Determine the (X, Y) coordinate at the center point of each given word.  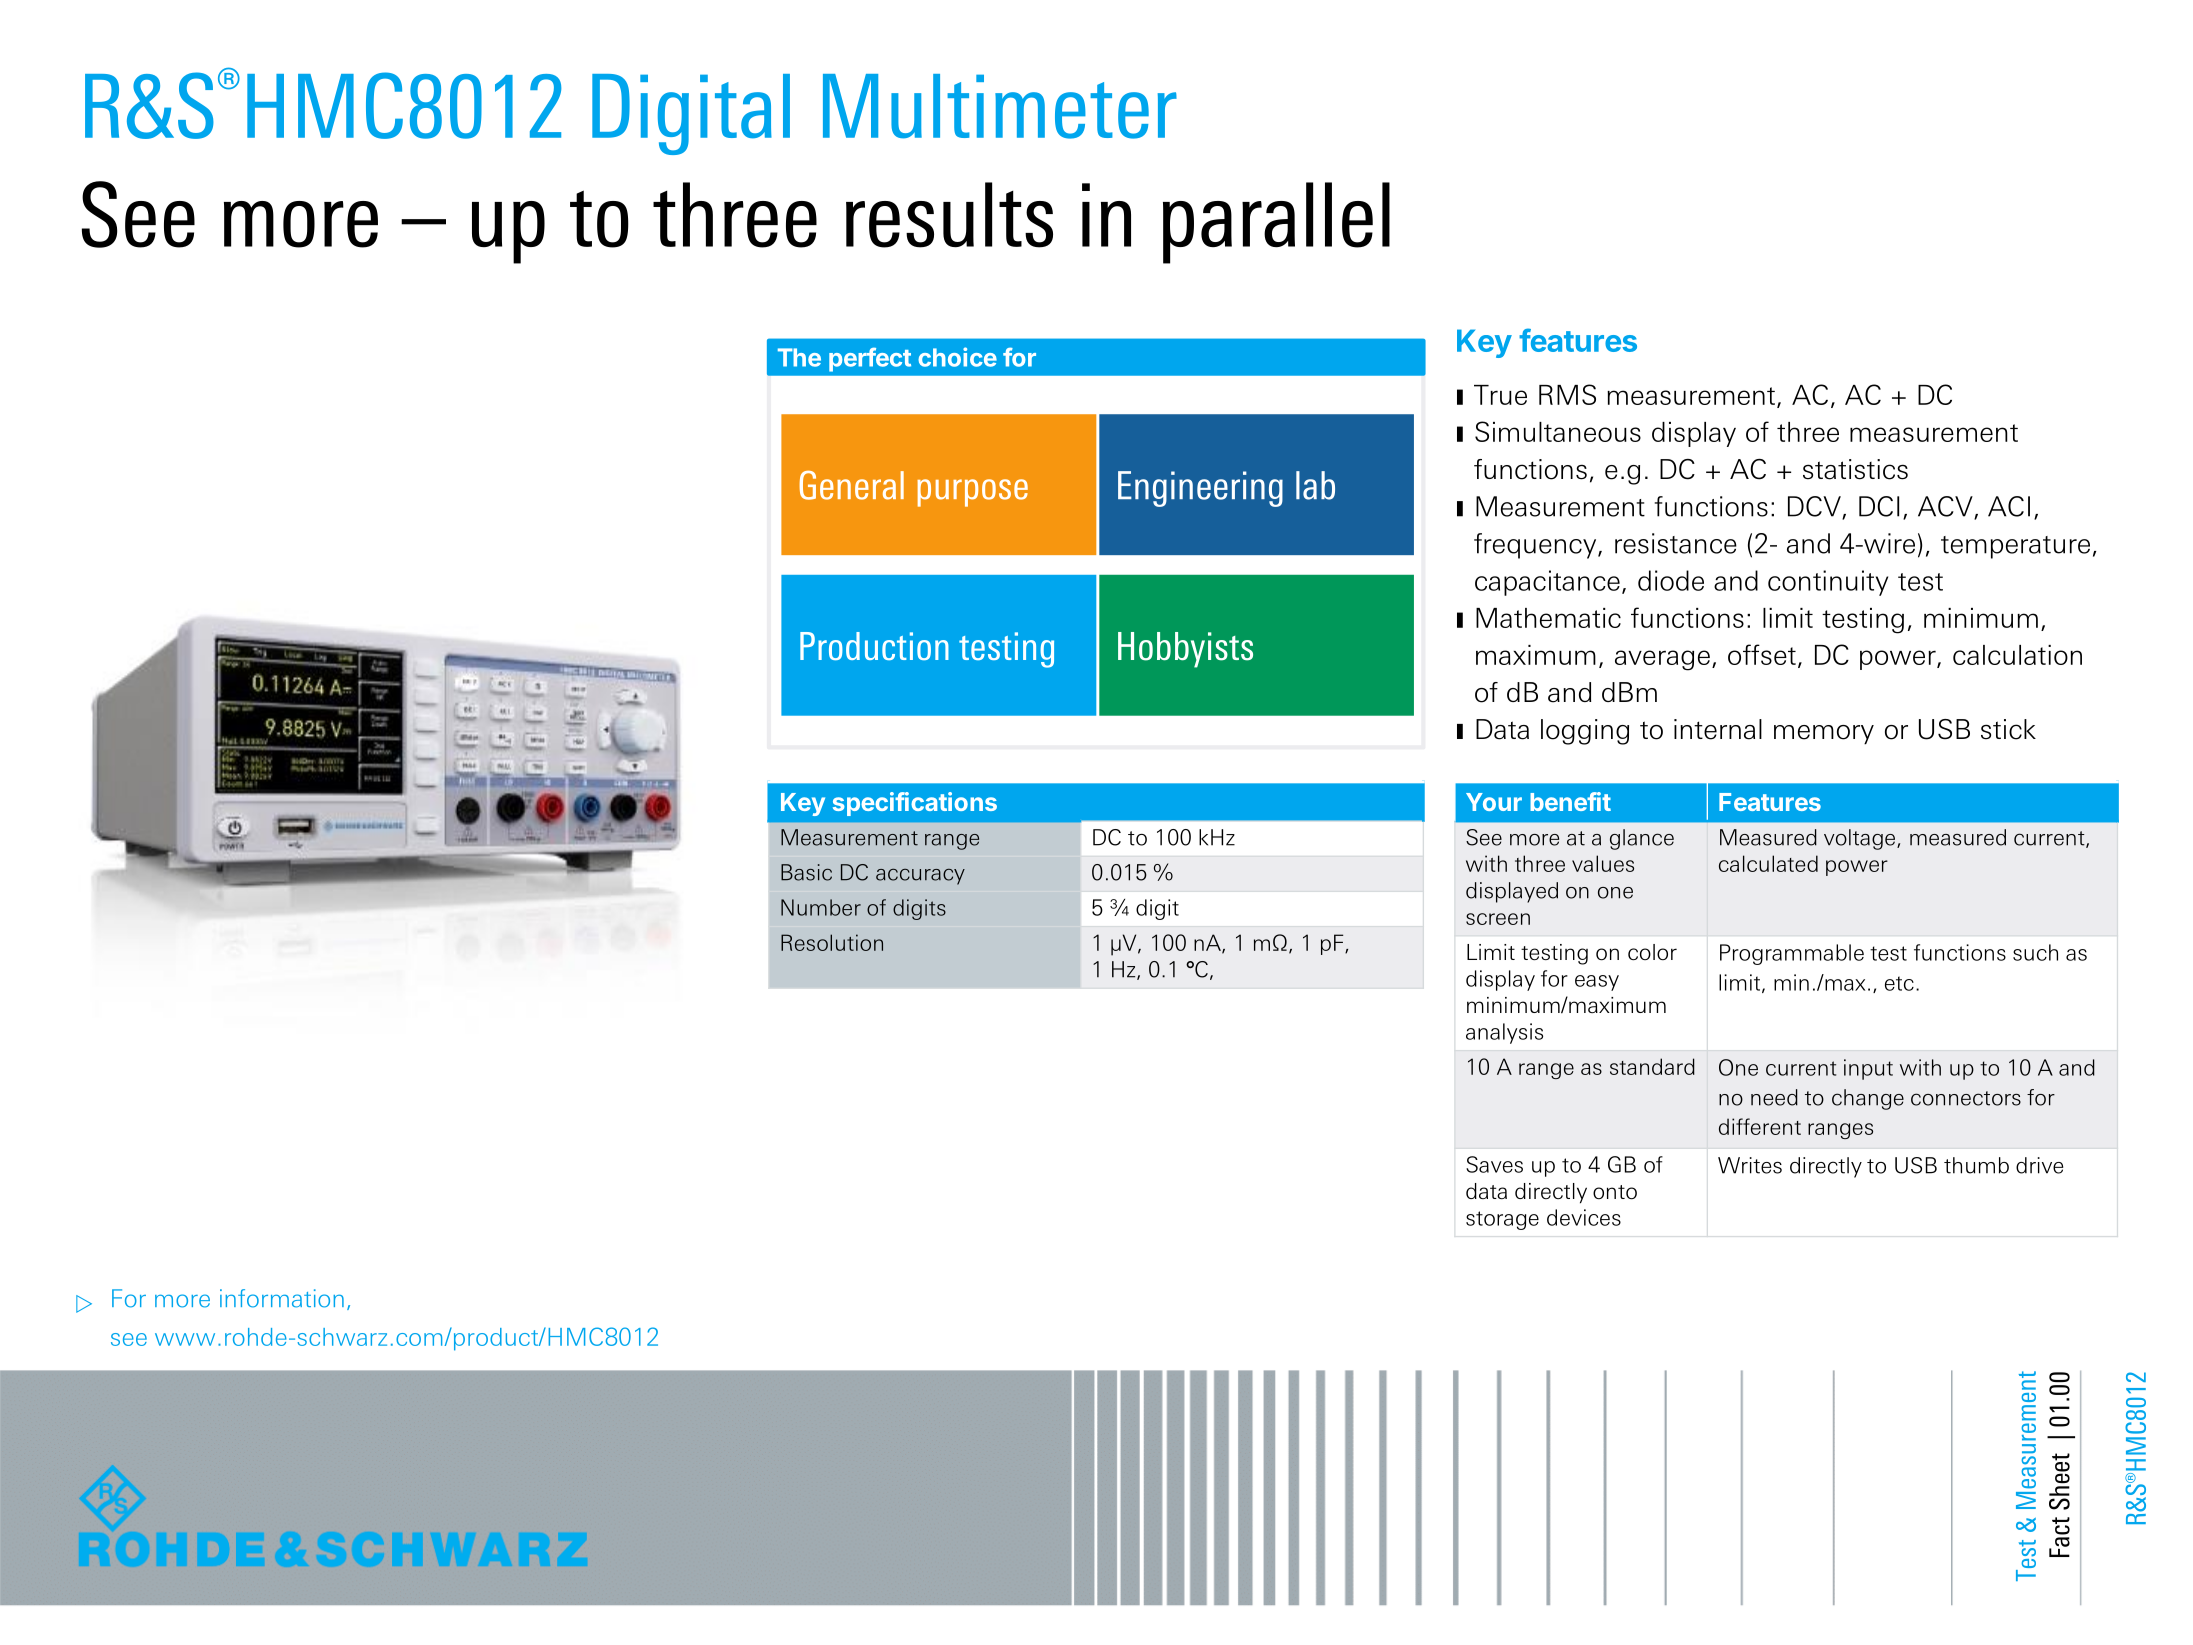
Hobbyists (1185, 650)
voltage (1861, 839)
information (282, 1298)
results (949, 215)
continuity (1828, 583)
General (851, 485)
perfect (870, 359)
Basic (806, 872)
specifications (915, 804)
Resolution (832, 942)
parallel (1276, 223)
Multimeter (1000, 106)
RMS (1567, 394)
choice (957, 357)
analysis (1504, 1033)
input (1868, 1069)
